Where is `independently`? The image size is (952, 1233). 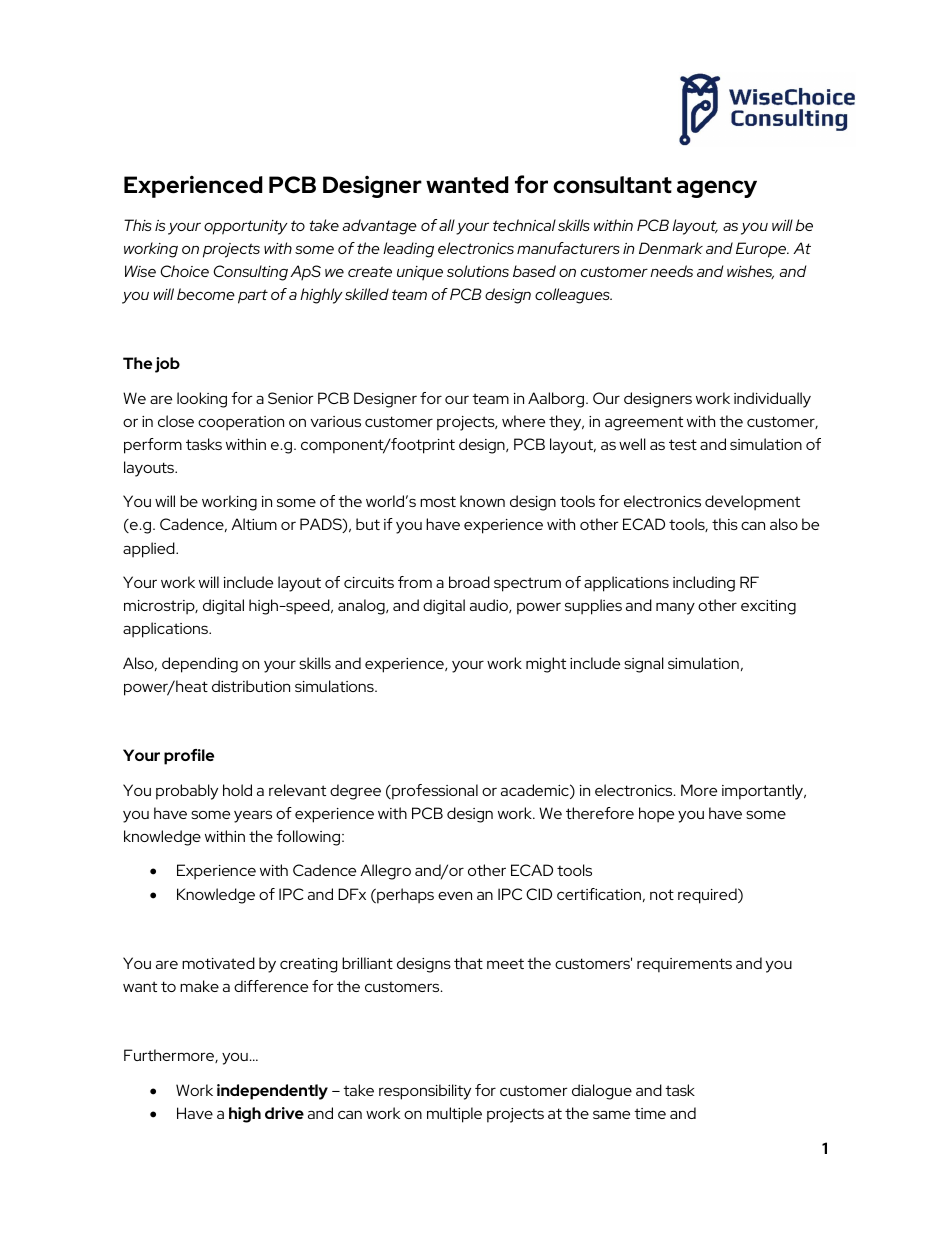 independently is located at coordinates (272, 1092).
